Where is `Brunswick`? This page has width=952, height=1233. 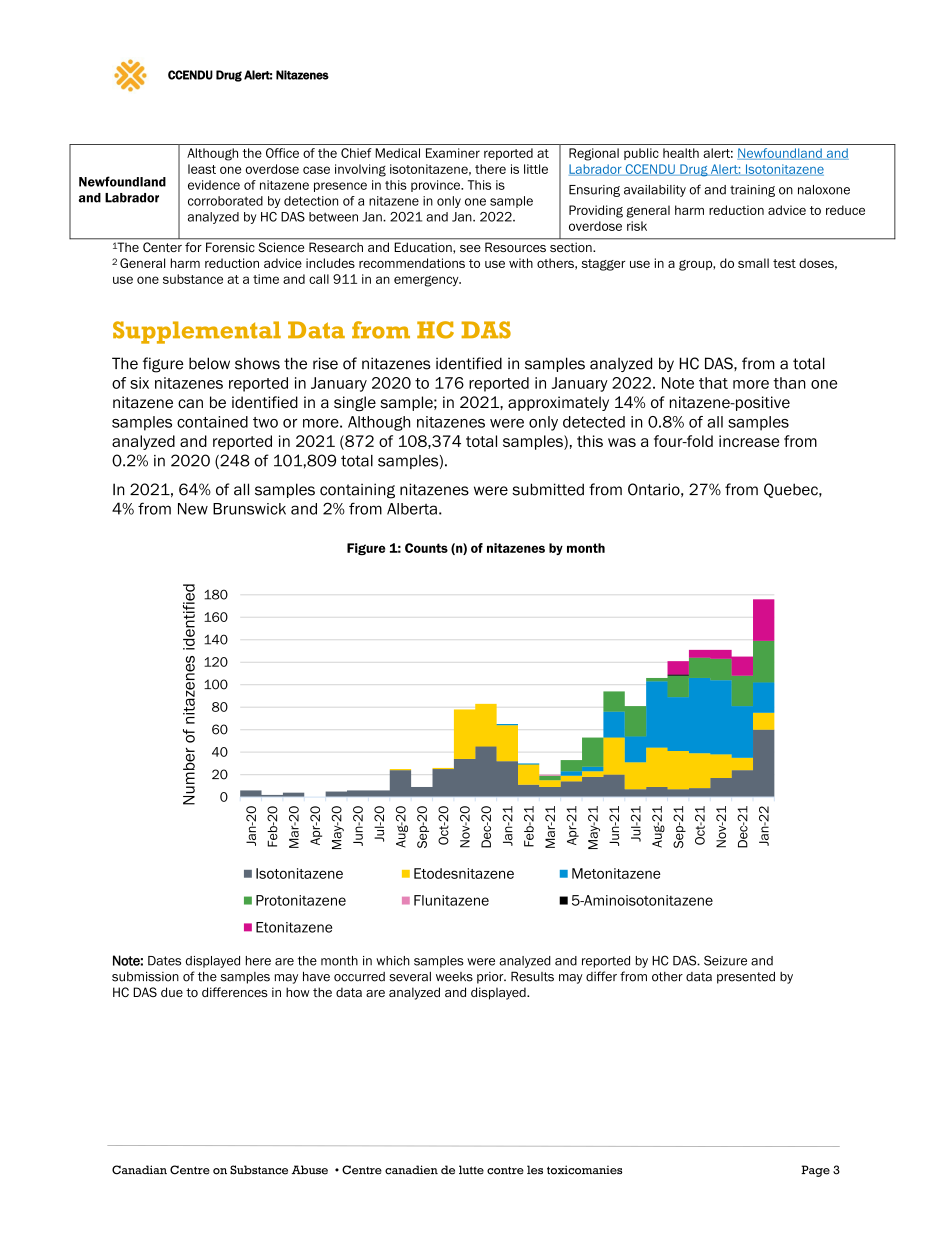
Brunswick is located at coordinates (249, 509).
